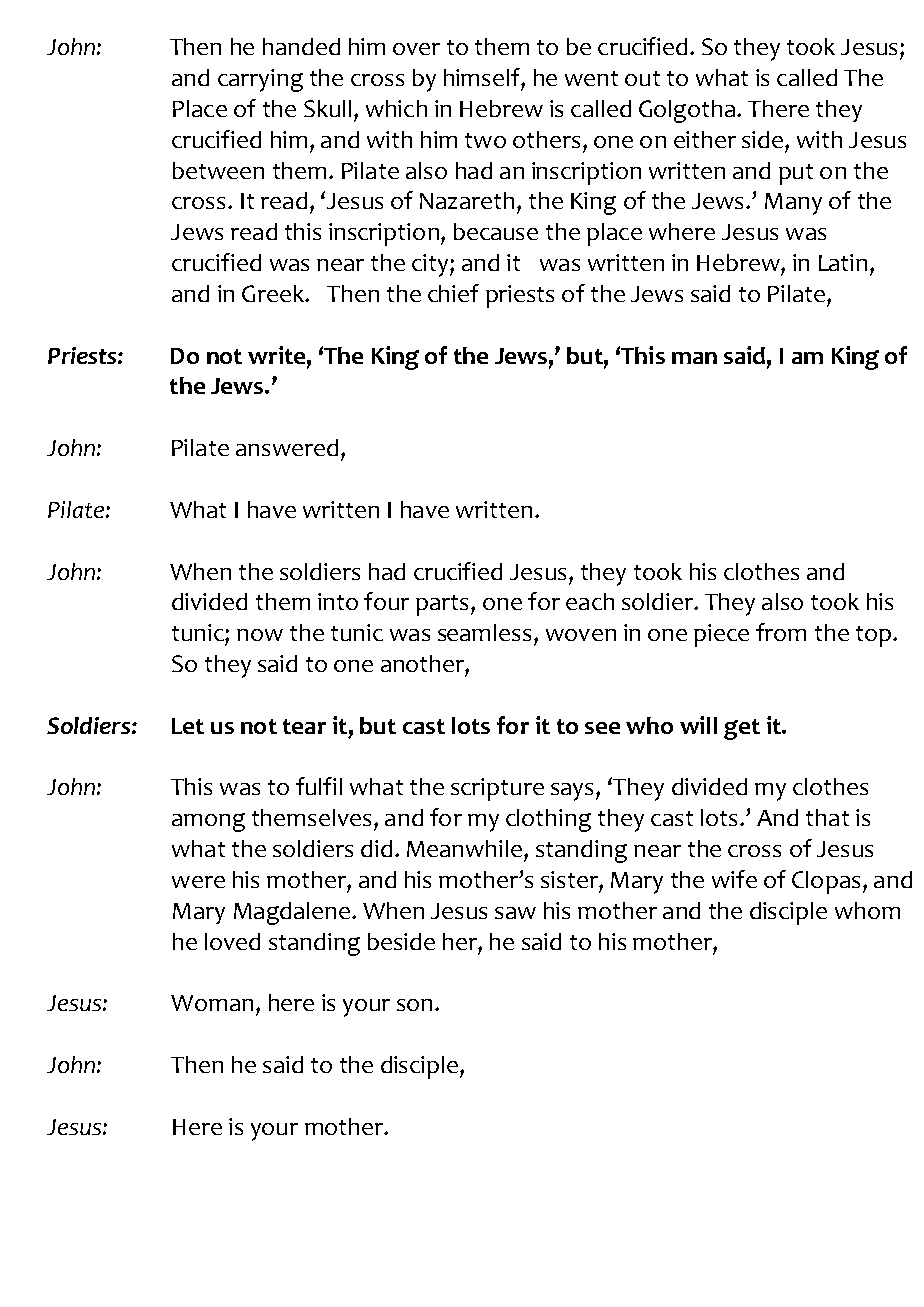 The width and height of the screenshot is (924, 1307). I want to click on into, so click(338, 601).
